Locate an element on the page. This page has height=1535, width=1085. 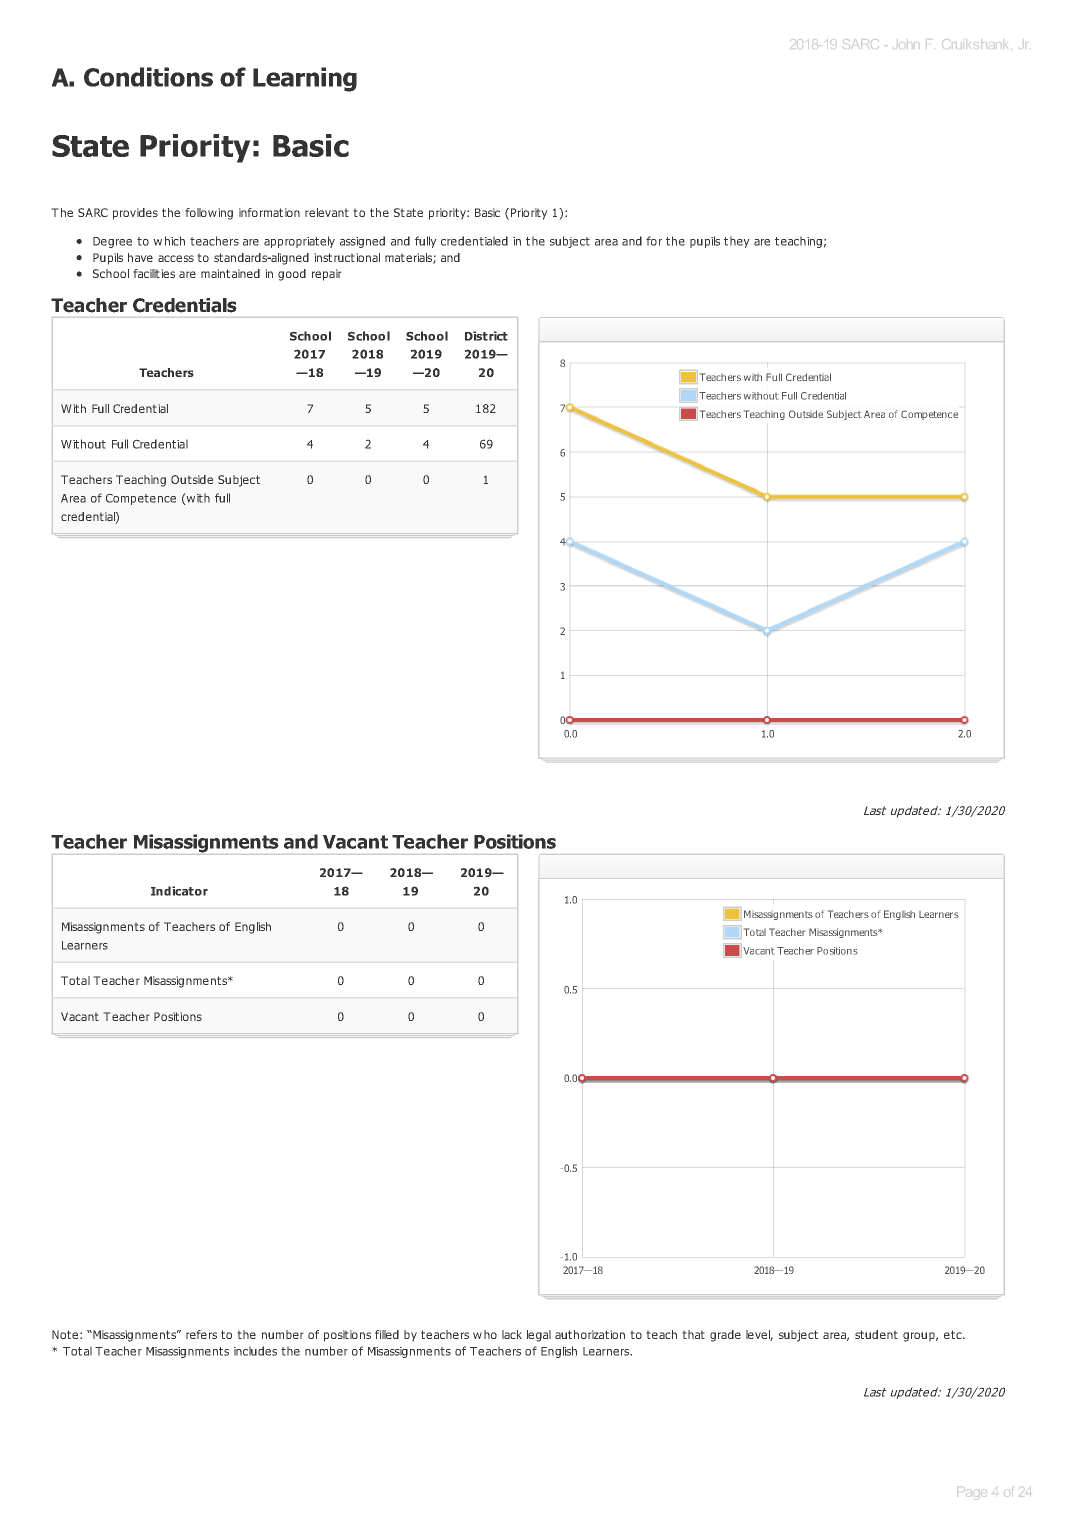
repair is located at coordinates (327, 275).
